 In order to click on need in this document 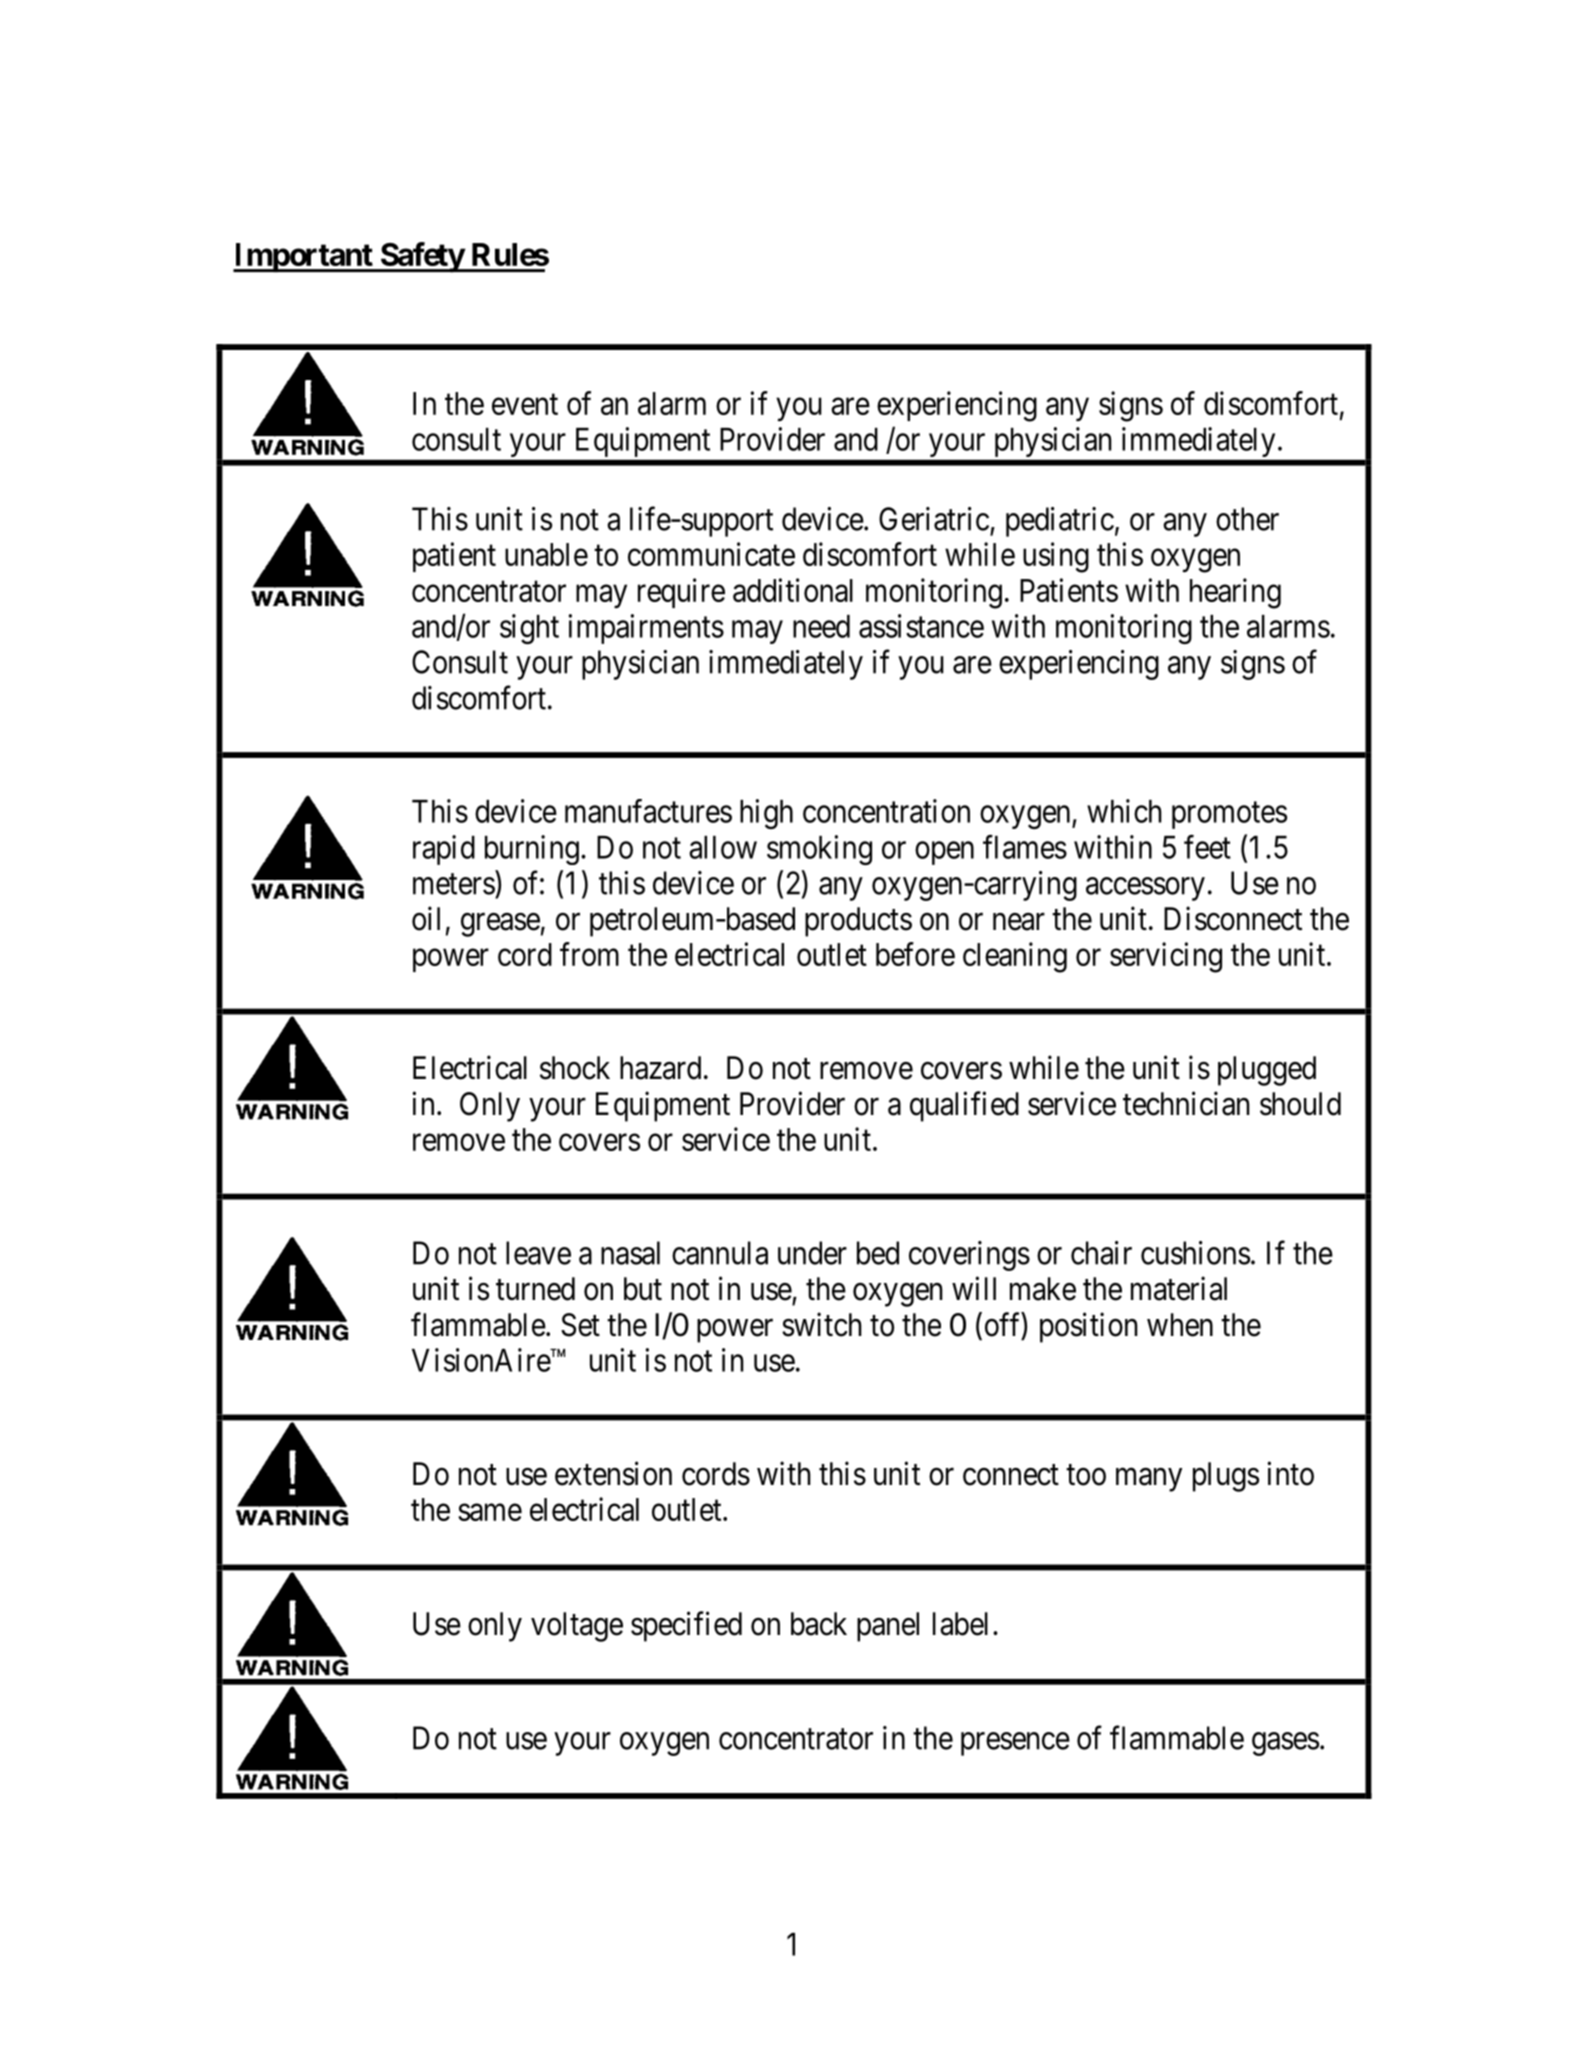, I will do `click(821, 626)`.
